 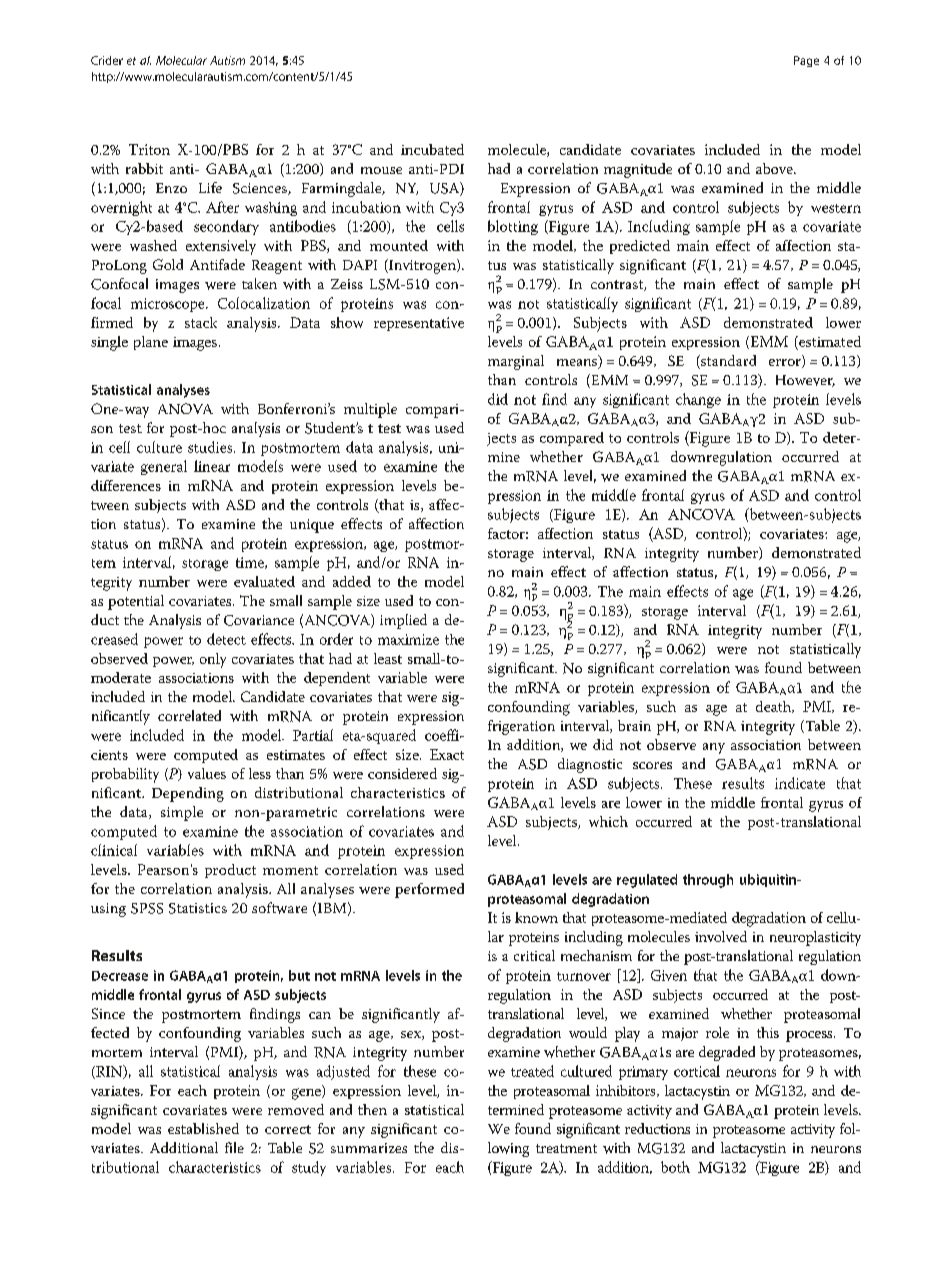 I want to click on Page, so click(x=806, y=61).
